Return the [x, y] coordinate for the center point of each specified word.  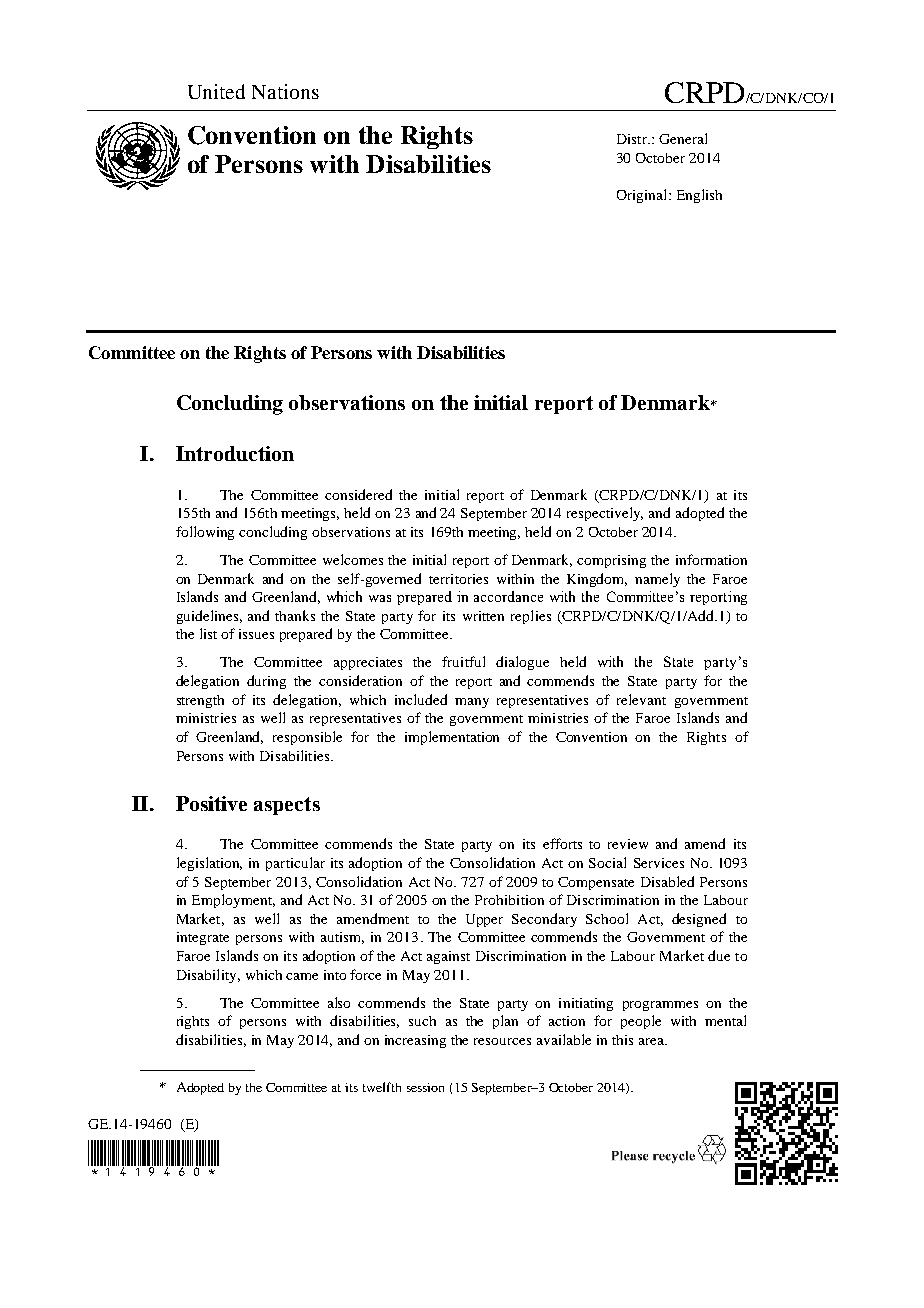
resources [502, 1041]
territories [458, 579]
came [302, 976]
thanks [295, 615]
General [683, 138]
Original [643, 196]
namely [657, 580]
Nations [285, 91]
